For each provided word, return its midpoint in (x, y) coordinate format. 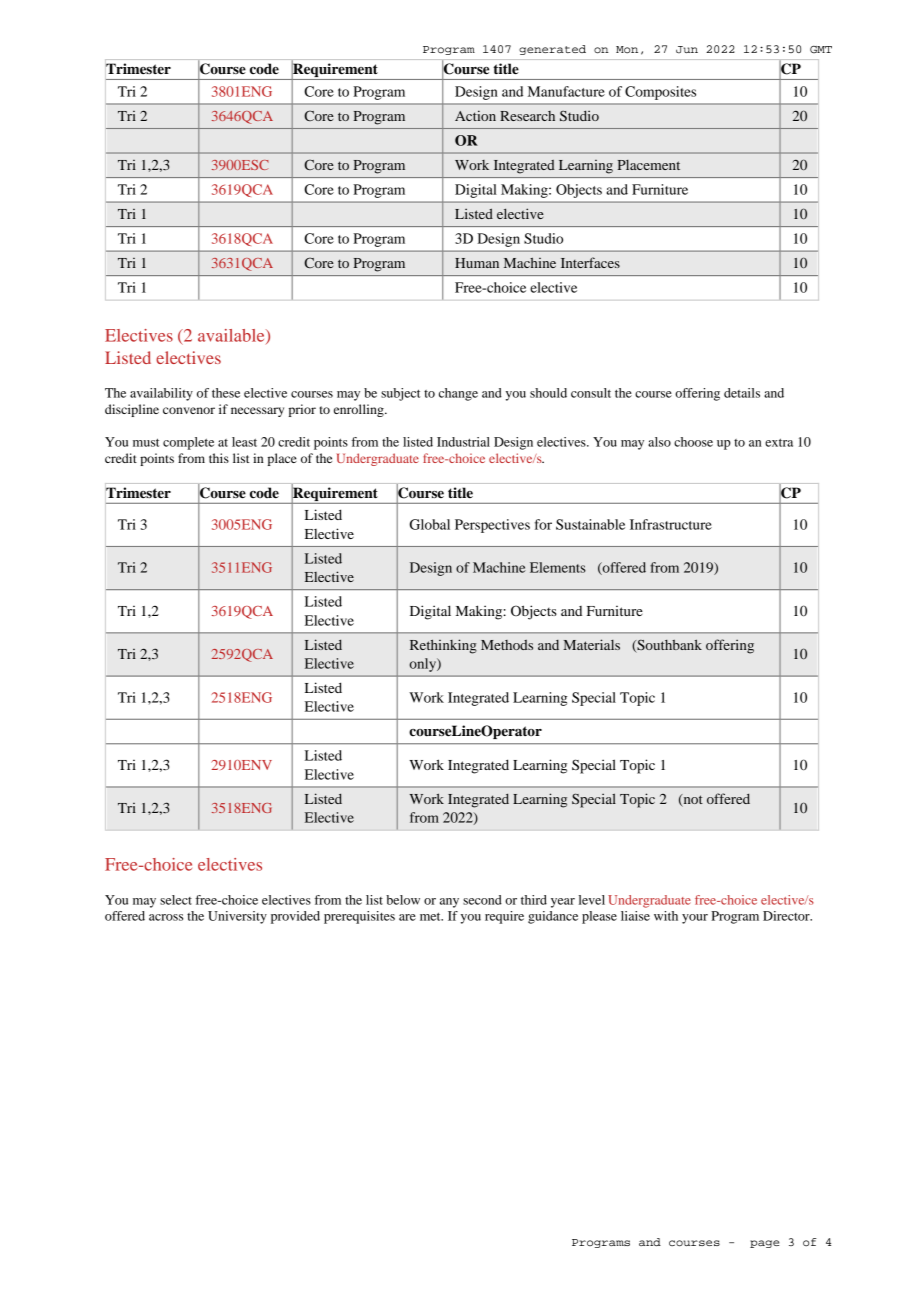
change (458, 394)
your (695, 919)
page (764, 1244)
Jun (687, 50)
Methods (507, 645)
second (482, 900)
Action (475, 115)
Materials (591, 644)
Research (527, 116)
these (226, 393)
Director (787, 916)
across (166, 917)
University (237, 917)
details (742, 393)
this (219, 458)
